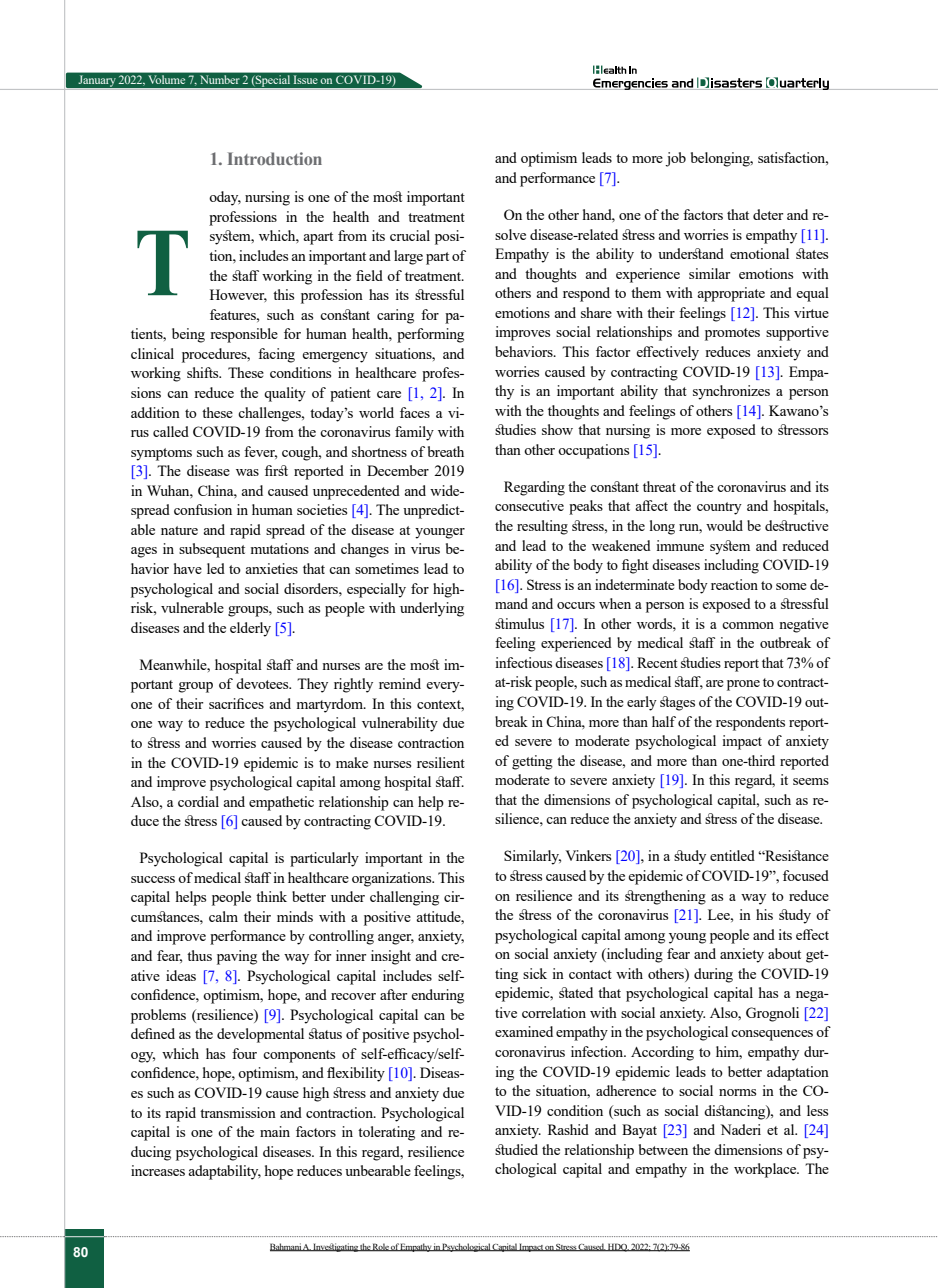  I want to click on seems, so click(811, 781).
